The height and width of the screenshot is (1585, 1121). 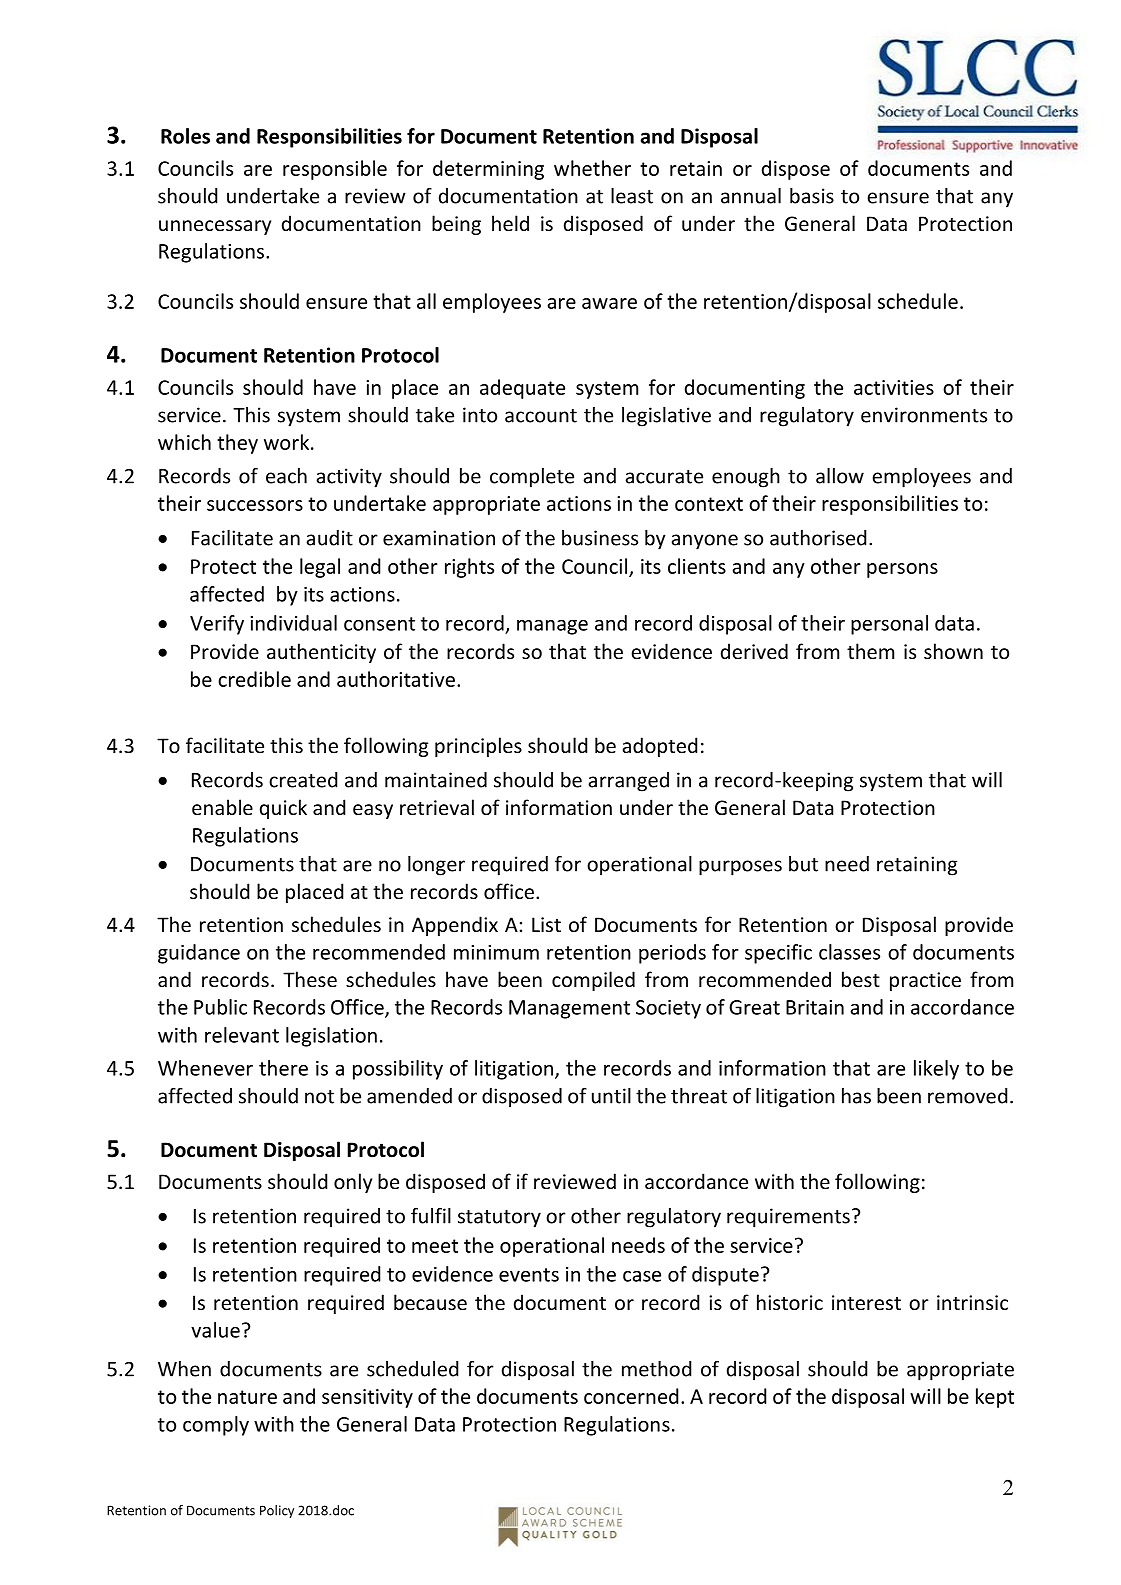 I want to click on concerned, so click(x=631, y=1396).
